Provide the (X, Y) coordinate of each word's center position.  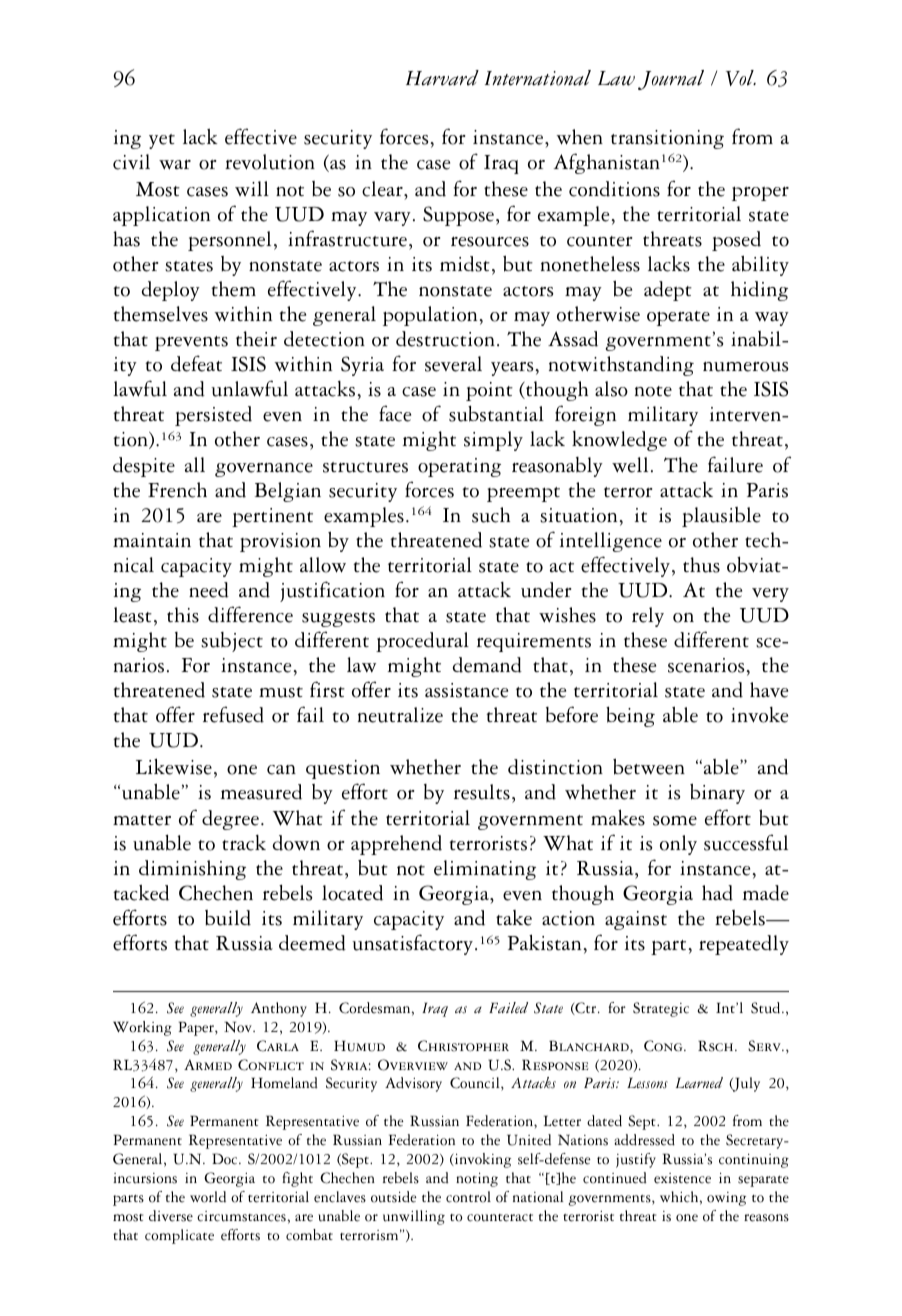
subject (232, 642)
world (208, 1197)
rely (648, 617)
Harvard (442, 78)
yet (162, 141)
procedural (422, 642)
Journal (671, 80)
